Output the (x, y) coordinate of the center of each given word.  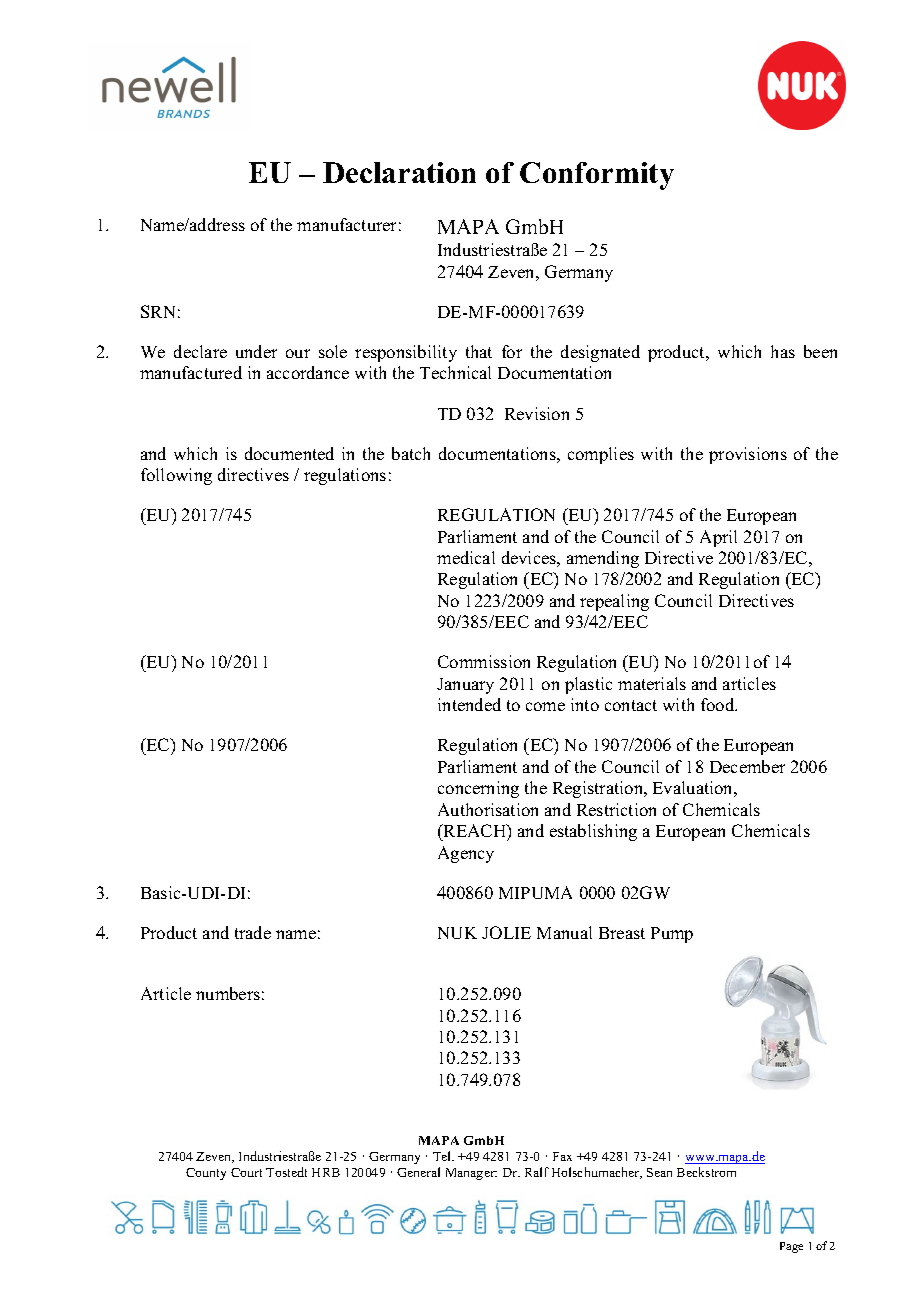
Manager (471, 1174)
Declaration (399, 172)
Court (246, 1172)
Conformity (597, 176)
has (783, 351)
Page (791, 1247)
